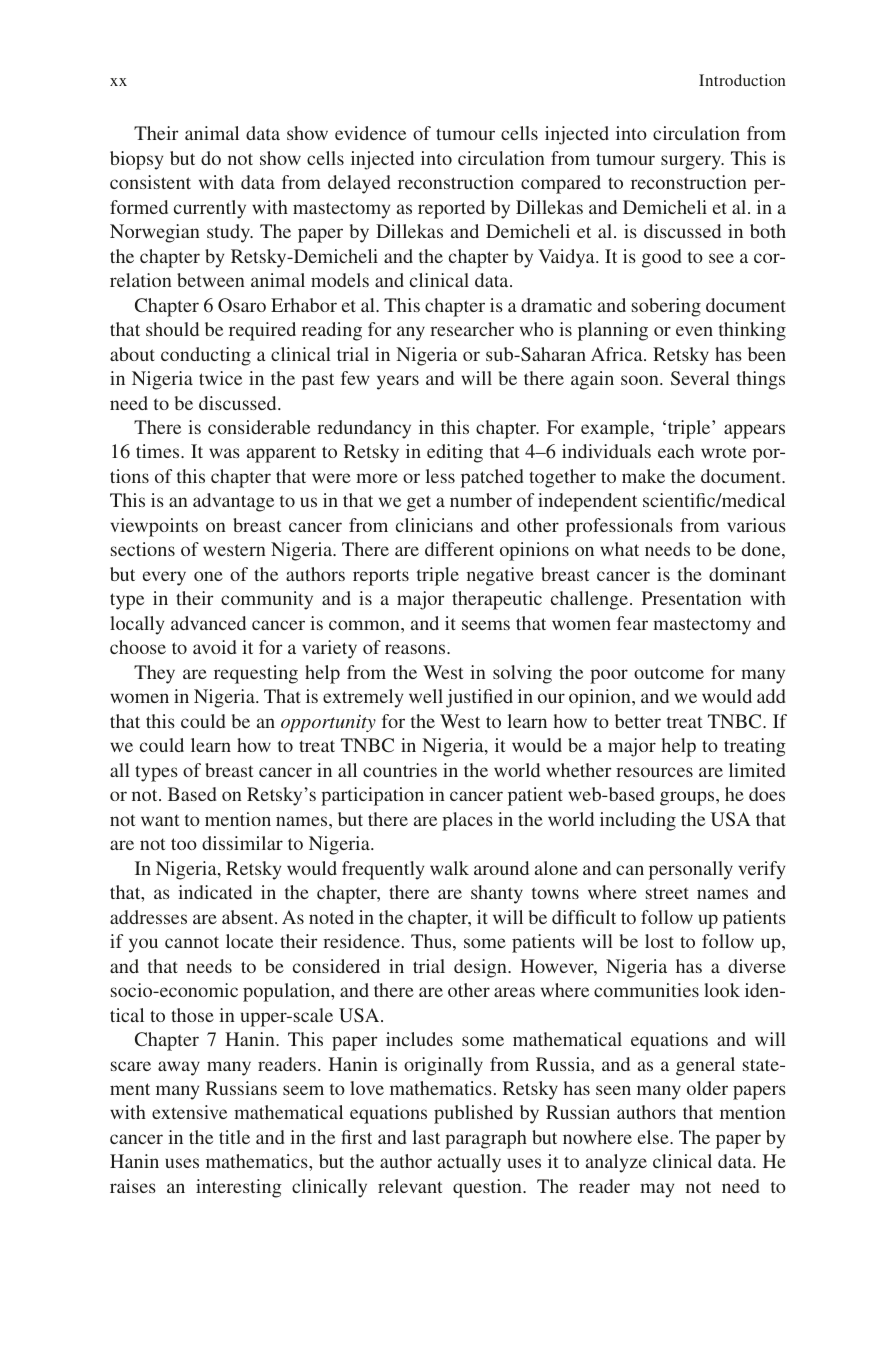 The width and height of the screenshot is (896, 1359). Describe the element at coordinates (136, 160) in the screenshot. I see `biopsy` at that location.
